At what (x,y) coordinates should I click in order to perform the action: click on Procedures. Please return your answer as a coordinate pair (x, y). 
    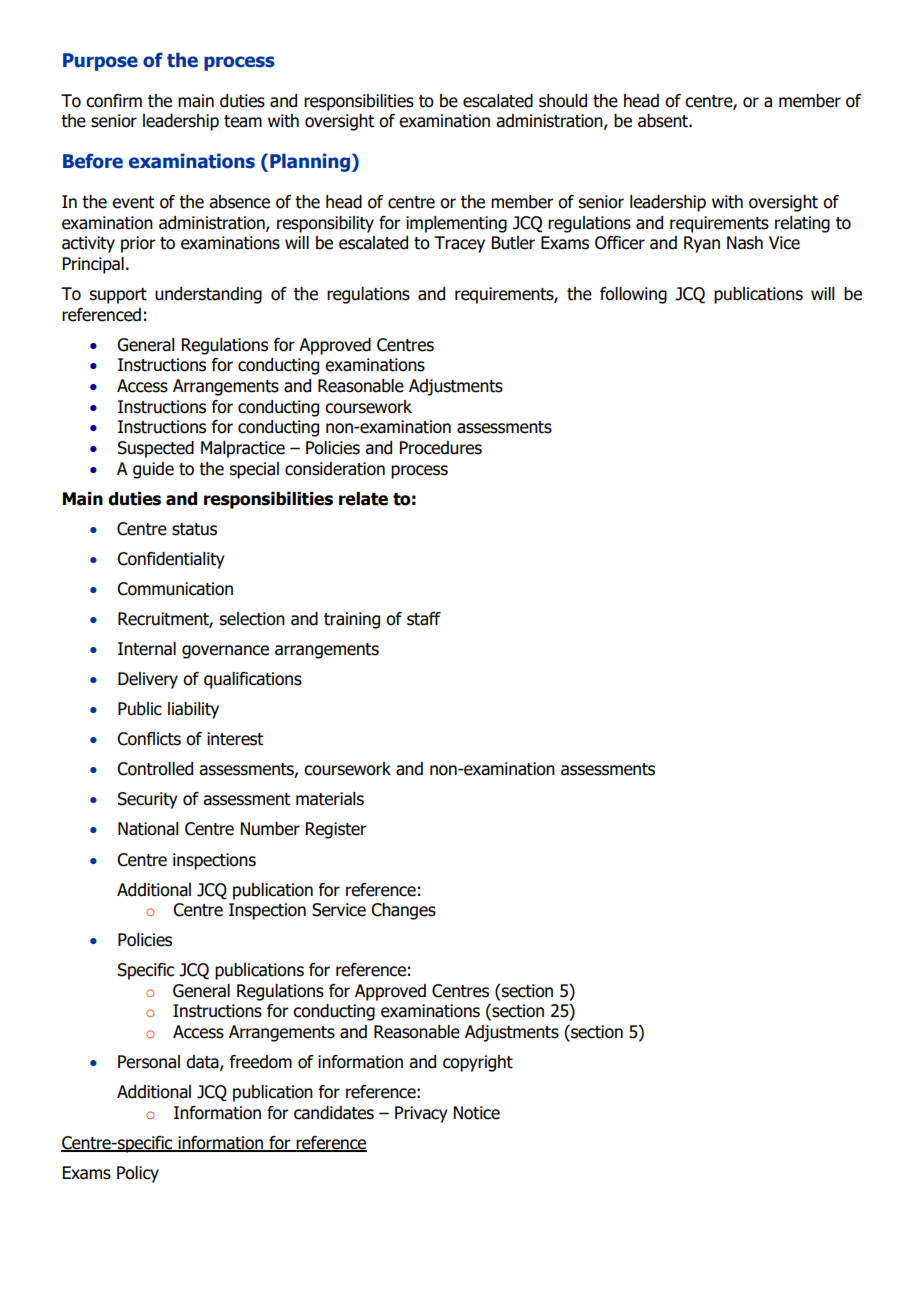
    Looking at the image, I should click on (441, 448).
